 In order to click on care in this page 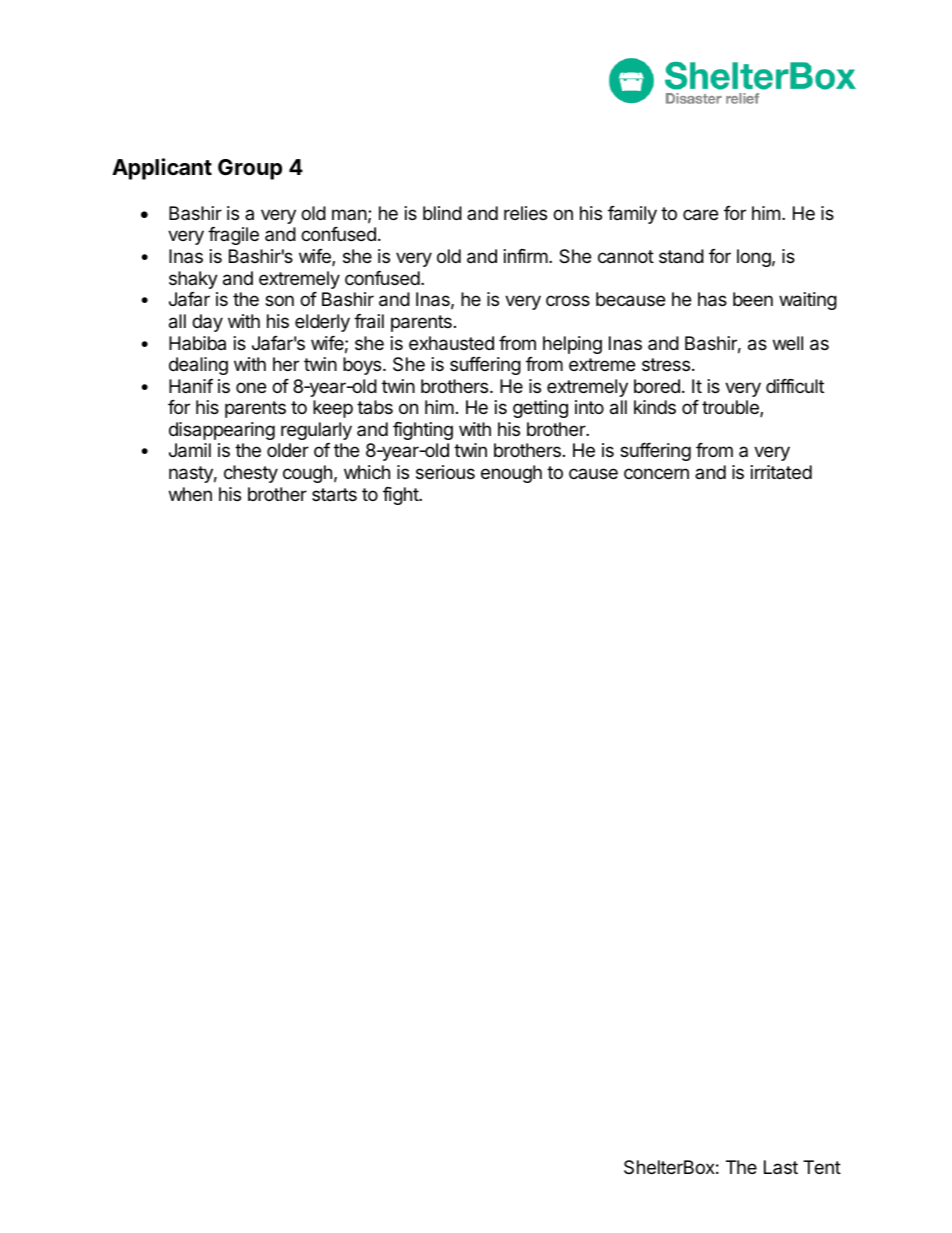, I will do `click(700, 214)`.
